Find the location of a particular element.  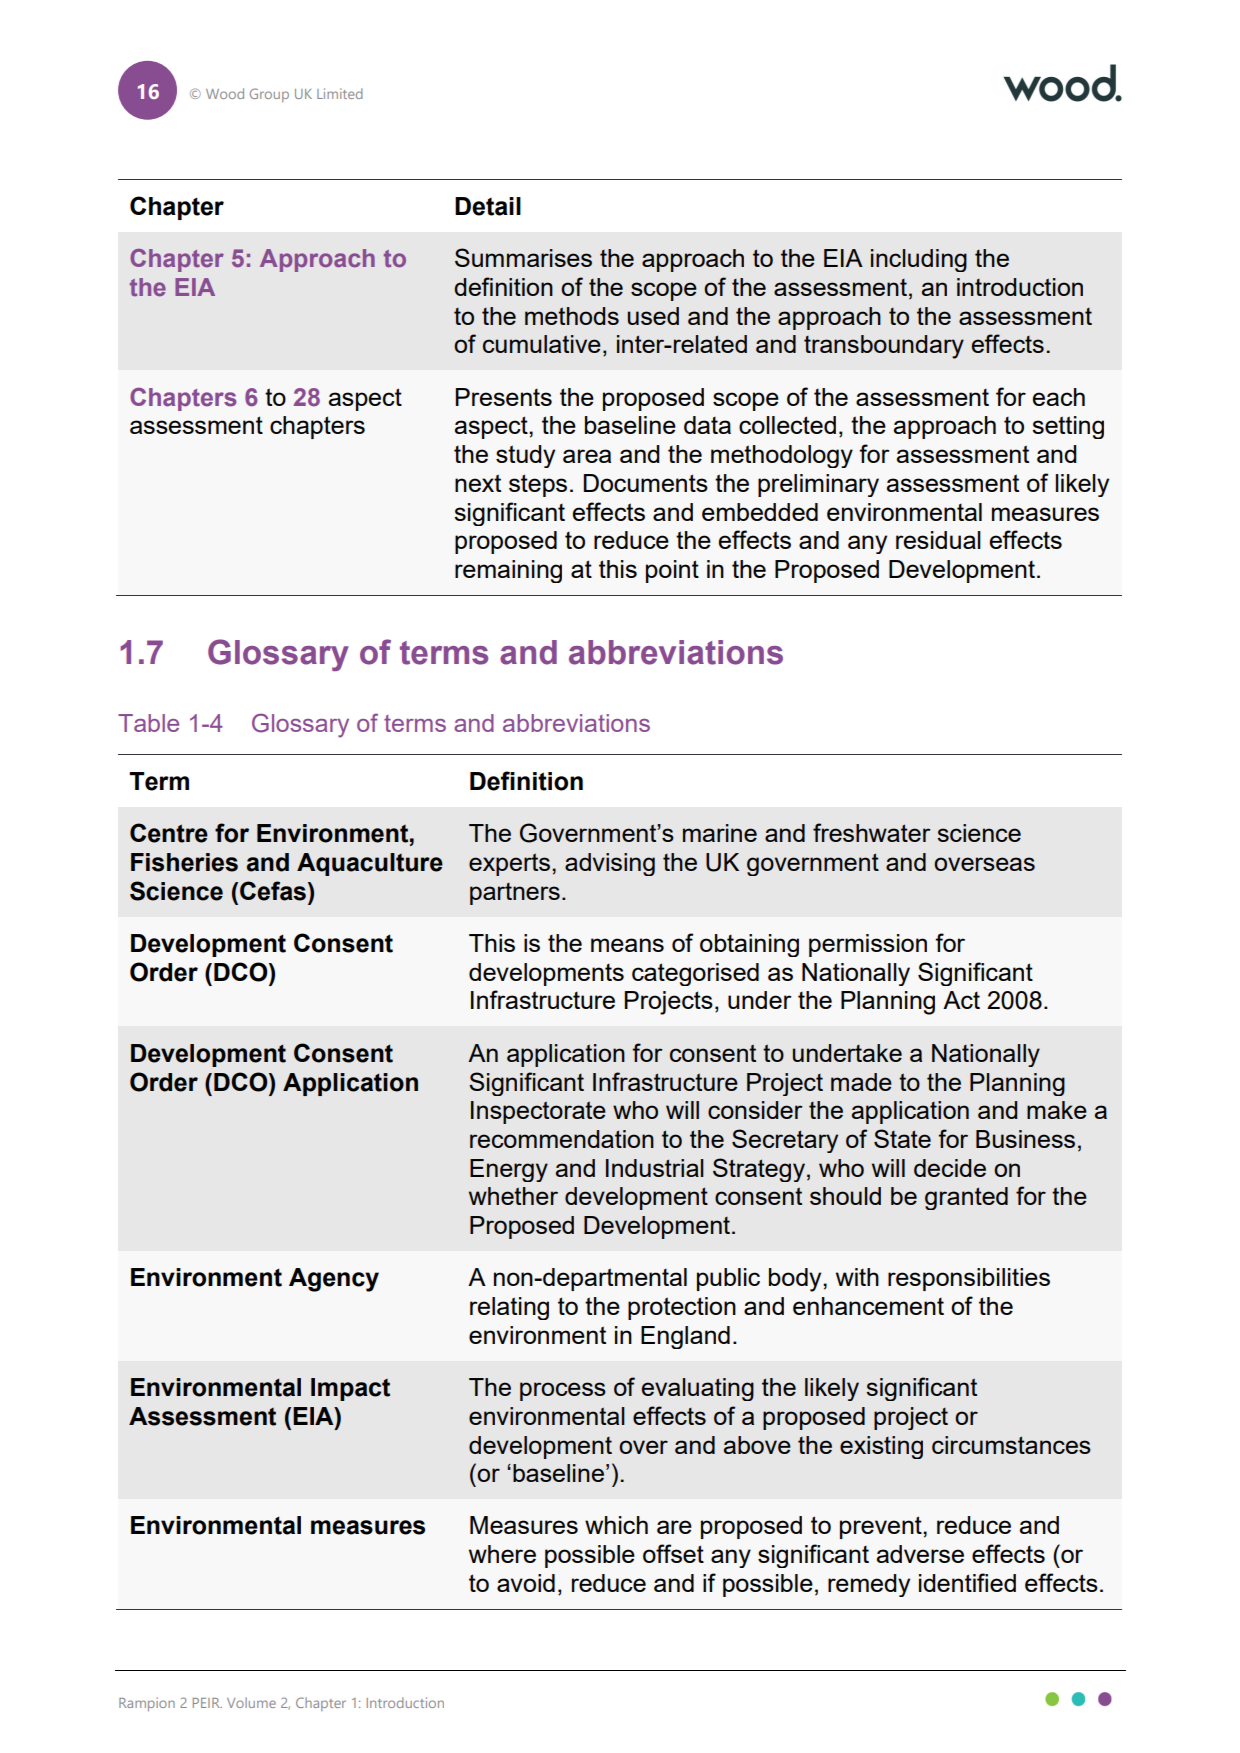

process is located at coordinates (563, 1391).
